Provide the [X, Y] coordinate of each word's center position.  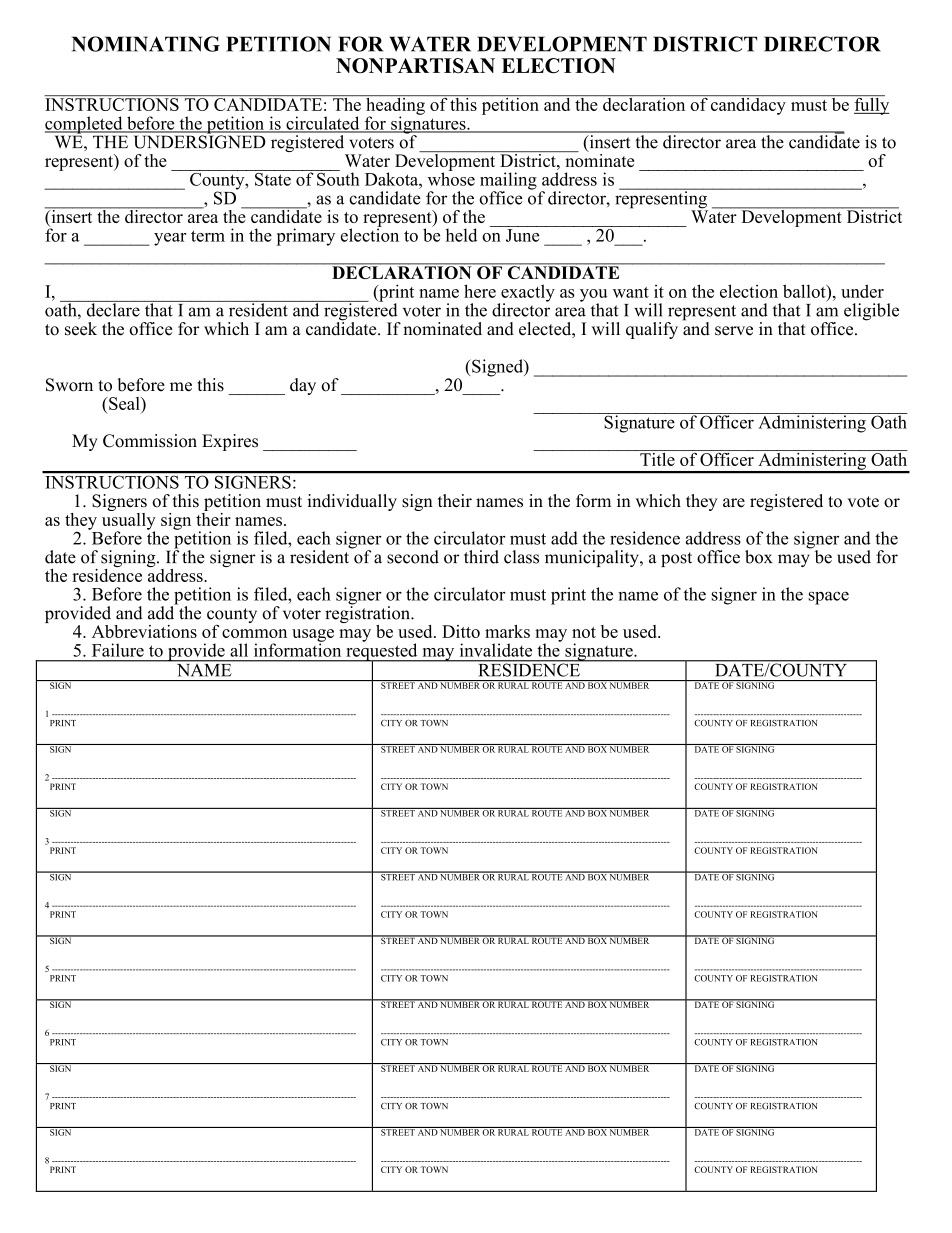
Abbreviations [144, 631]
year [170, 239]
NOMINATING [146, 44]
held [461, 235]
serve [734, 331]
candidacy [748, 105]
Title [657, 458]
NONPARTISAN [415, 66]
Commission [150, 441]
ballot [805, 291]
